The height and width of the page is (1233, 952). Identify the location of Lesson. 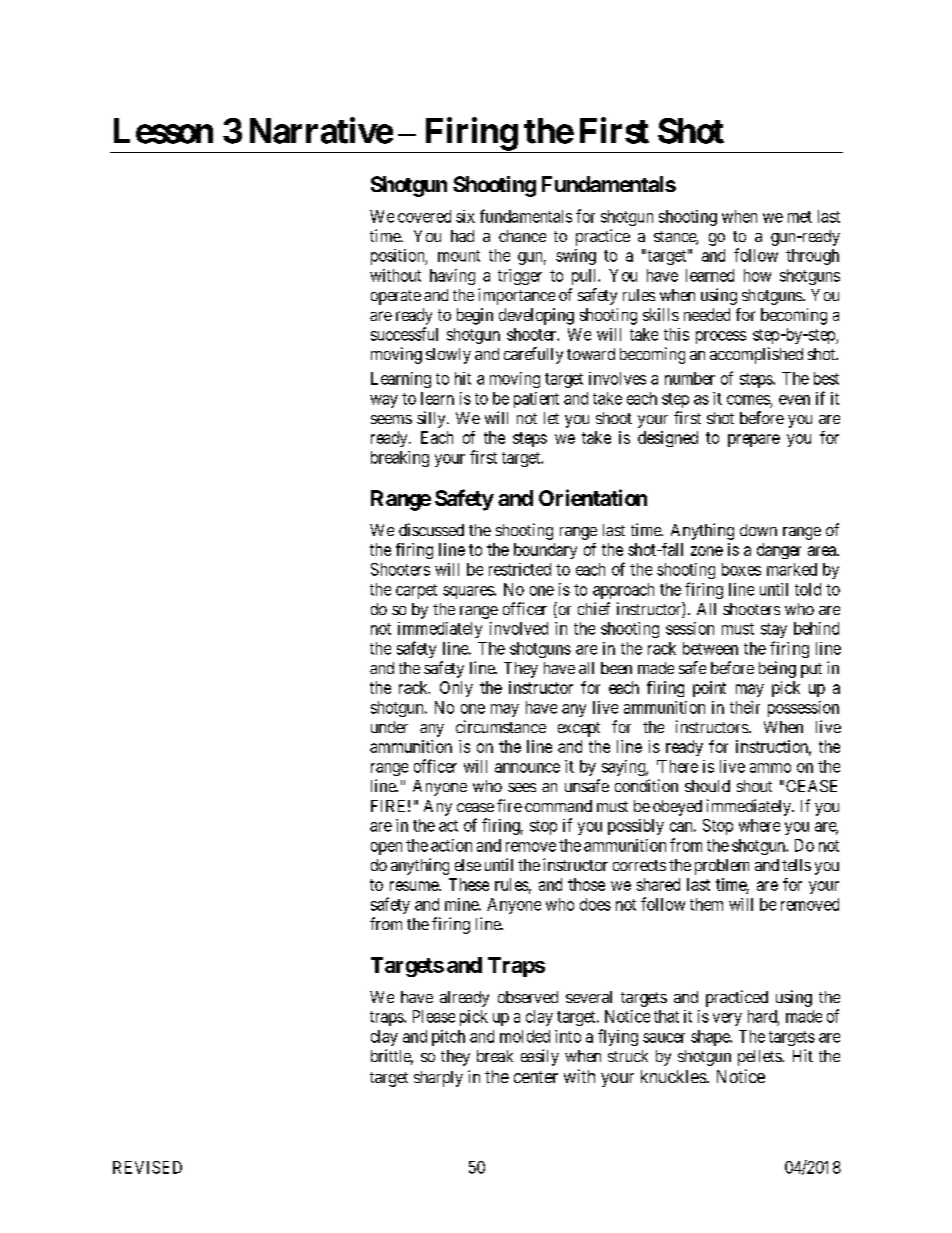
(163, 131).
